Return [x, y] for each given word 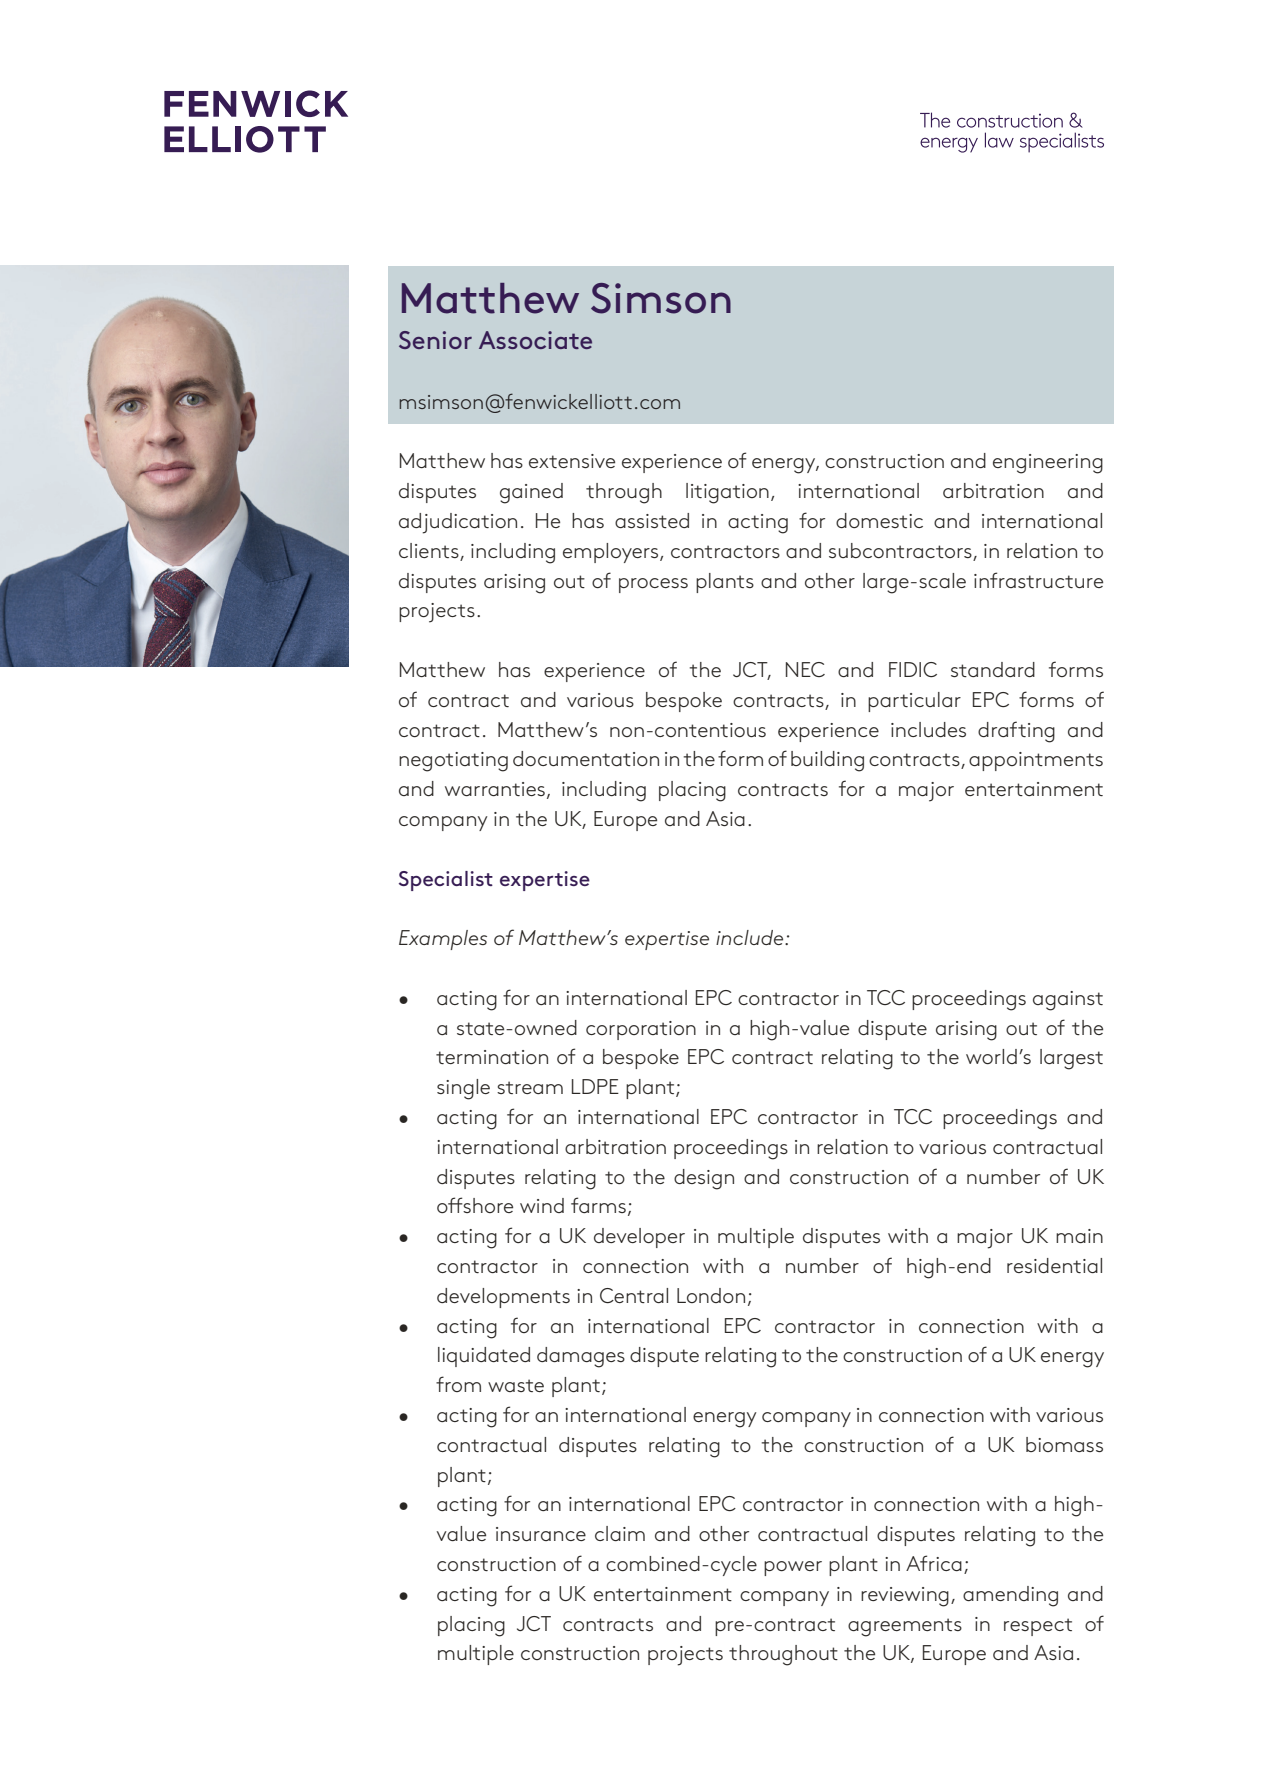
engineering [1048, 464]
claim [620, 1533]
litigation [727, 493]
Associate [535, 340]
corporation [641, 1030]
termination [492, 1057]
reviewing [905, 1597]
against [1068, 1001]
